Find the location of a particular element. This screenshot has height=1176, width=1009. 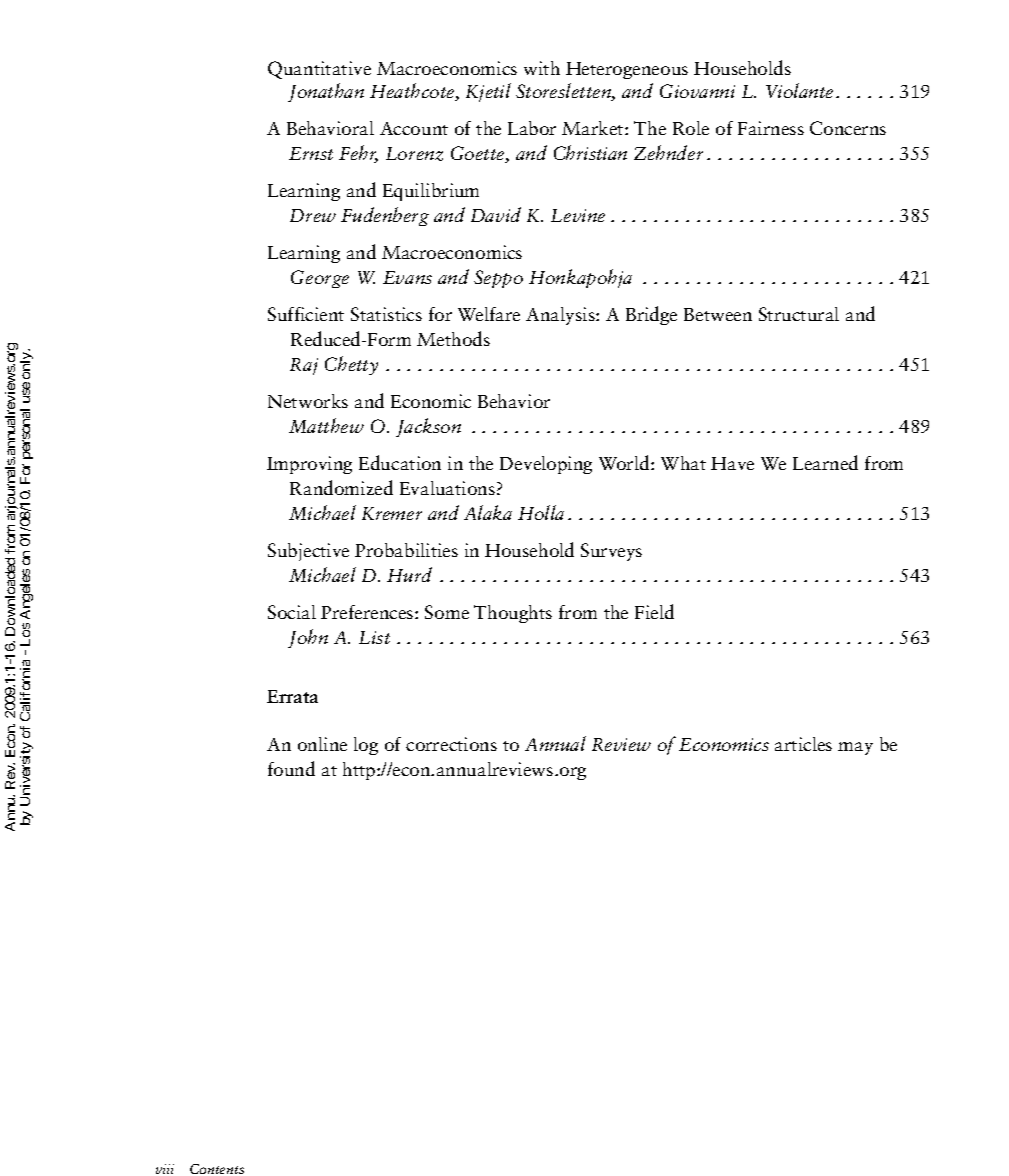

Structural is located at coordinates (799, 314).
